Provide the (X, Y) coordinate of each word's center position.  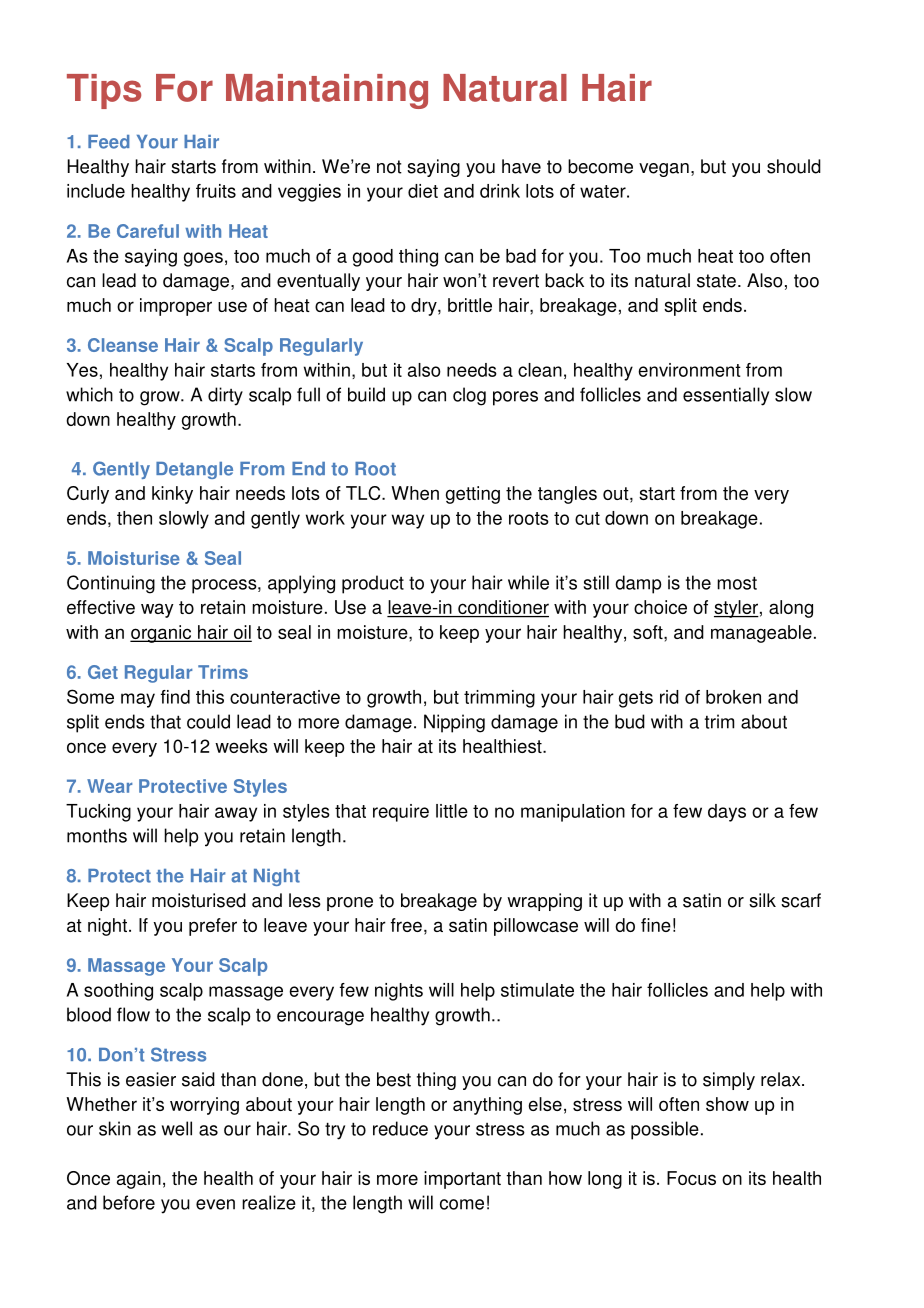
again (139, 1180)
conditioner (502, 608)
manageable (761, 634)
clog (469, 396)
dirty (225, 396)
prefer (213, 927)
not (389, 167)
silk (762, 900)
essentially (726, 396)
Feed (109, 142)
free (406, 925)
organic (162, 634)
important (462, 1180)
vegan (664, 170)
